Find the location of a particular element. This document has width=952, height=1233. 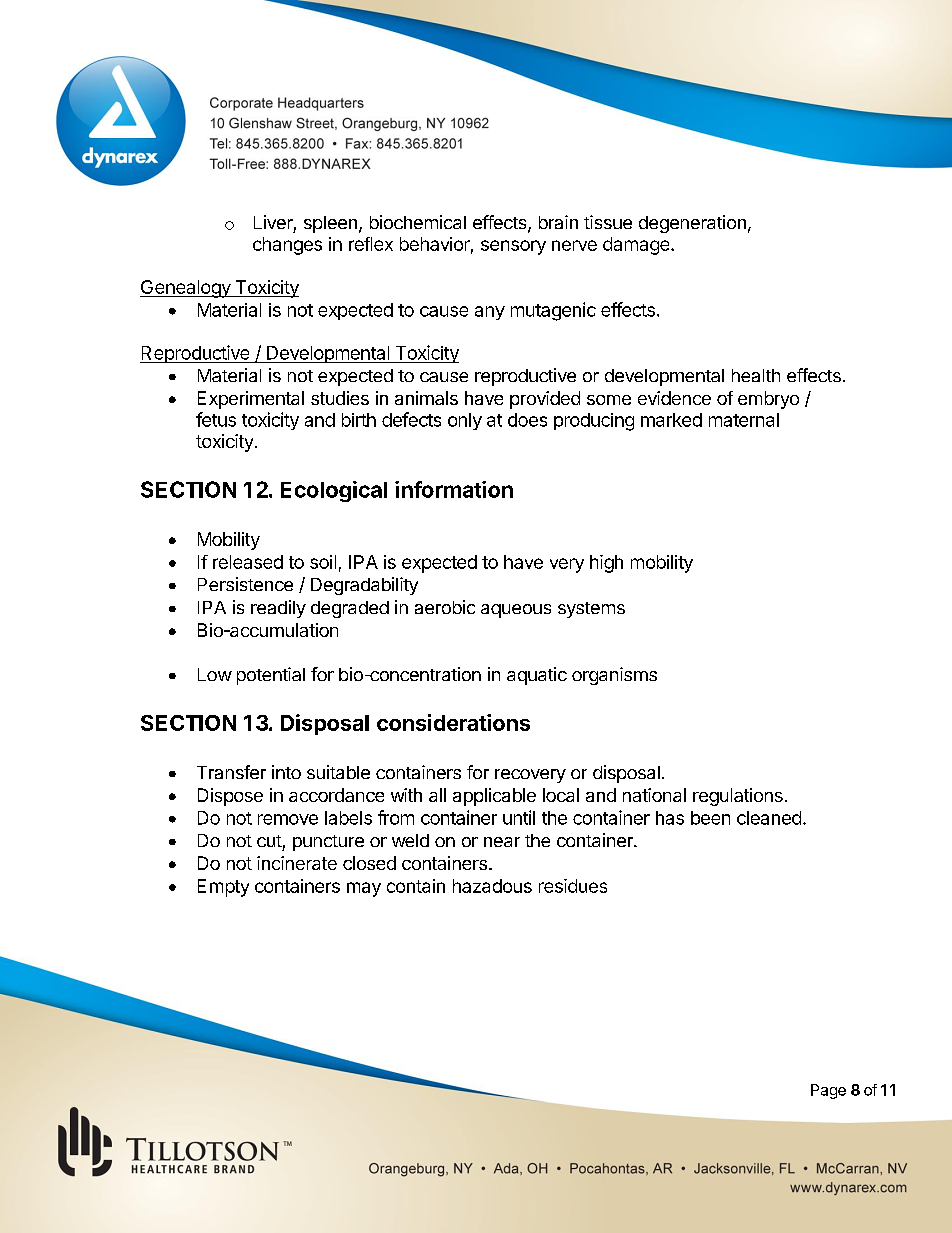

changes is located at coordinates (287, 246).
